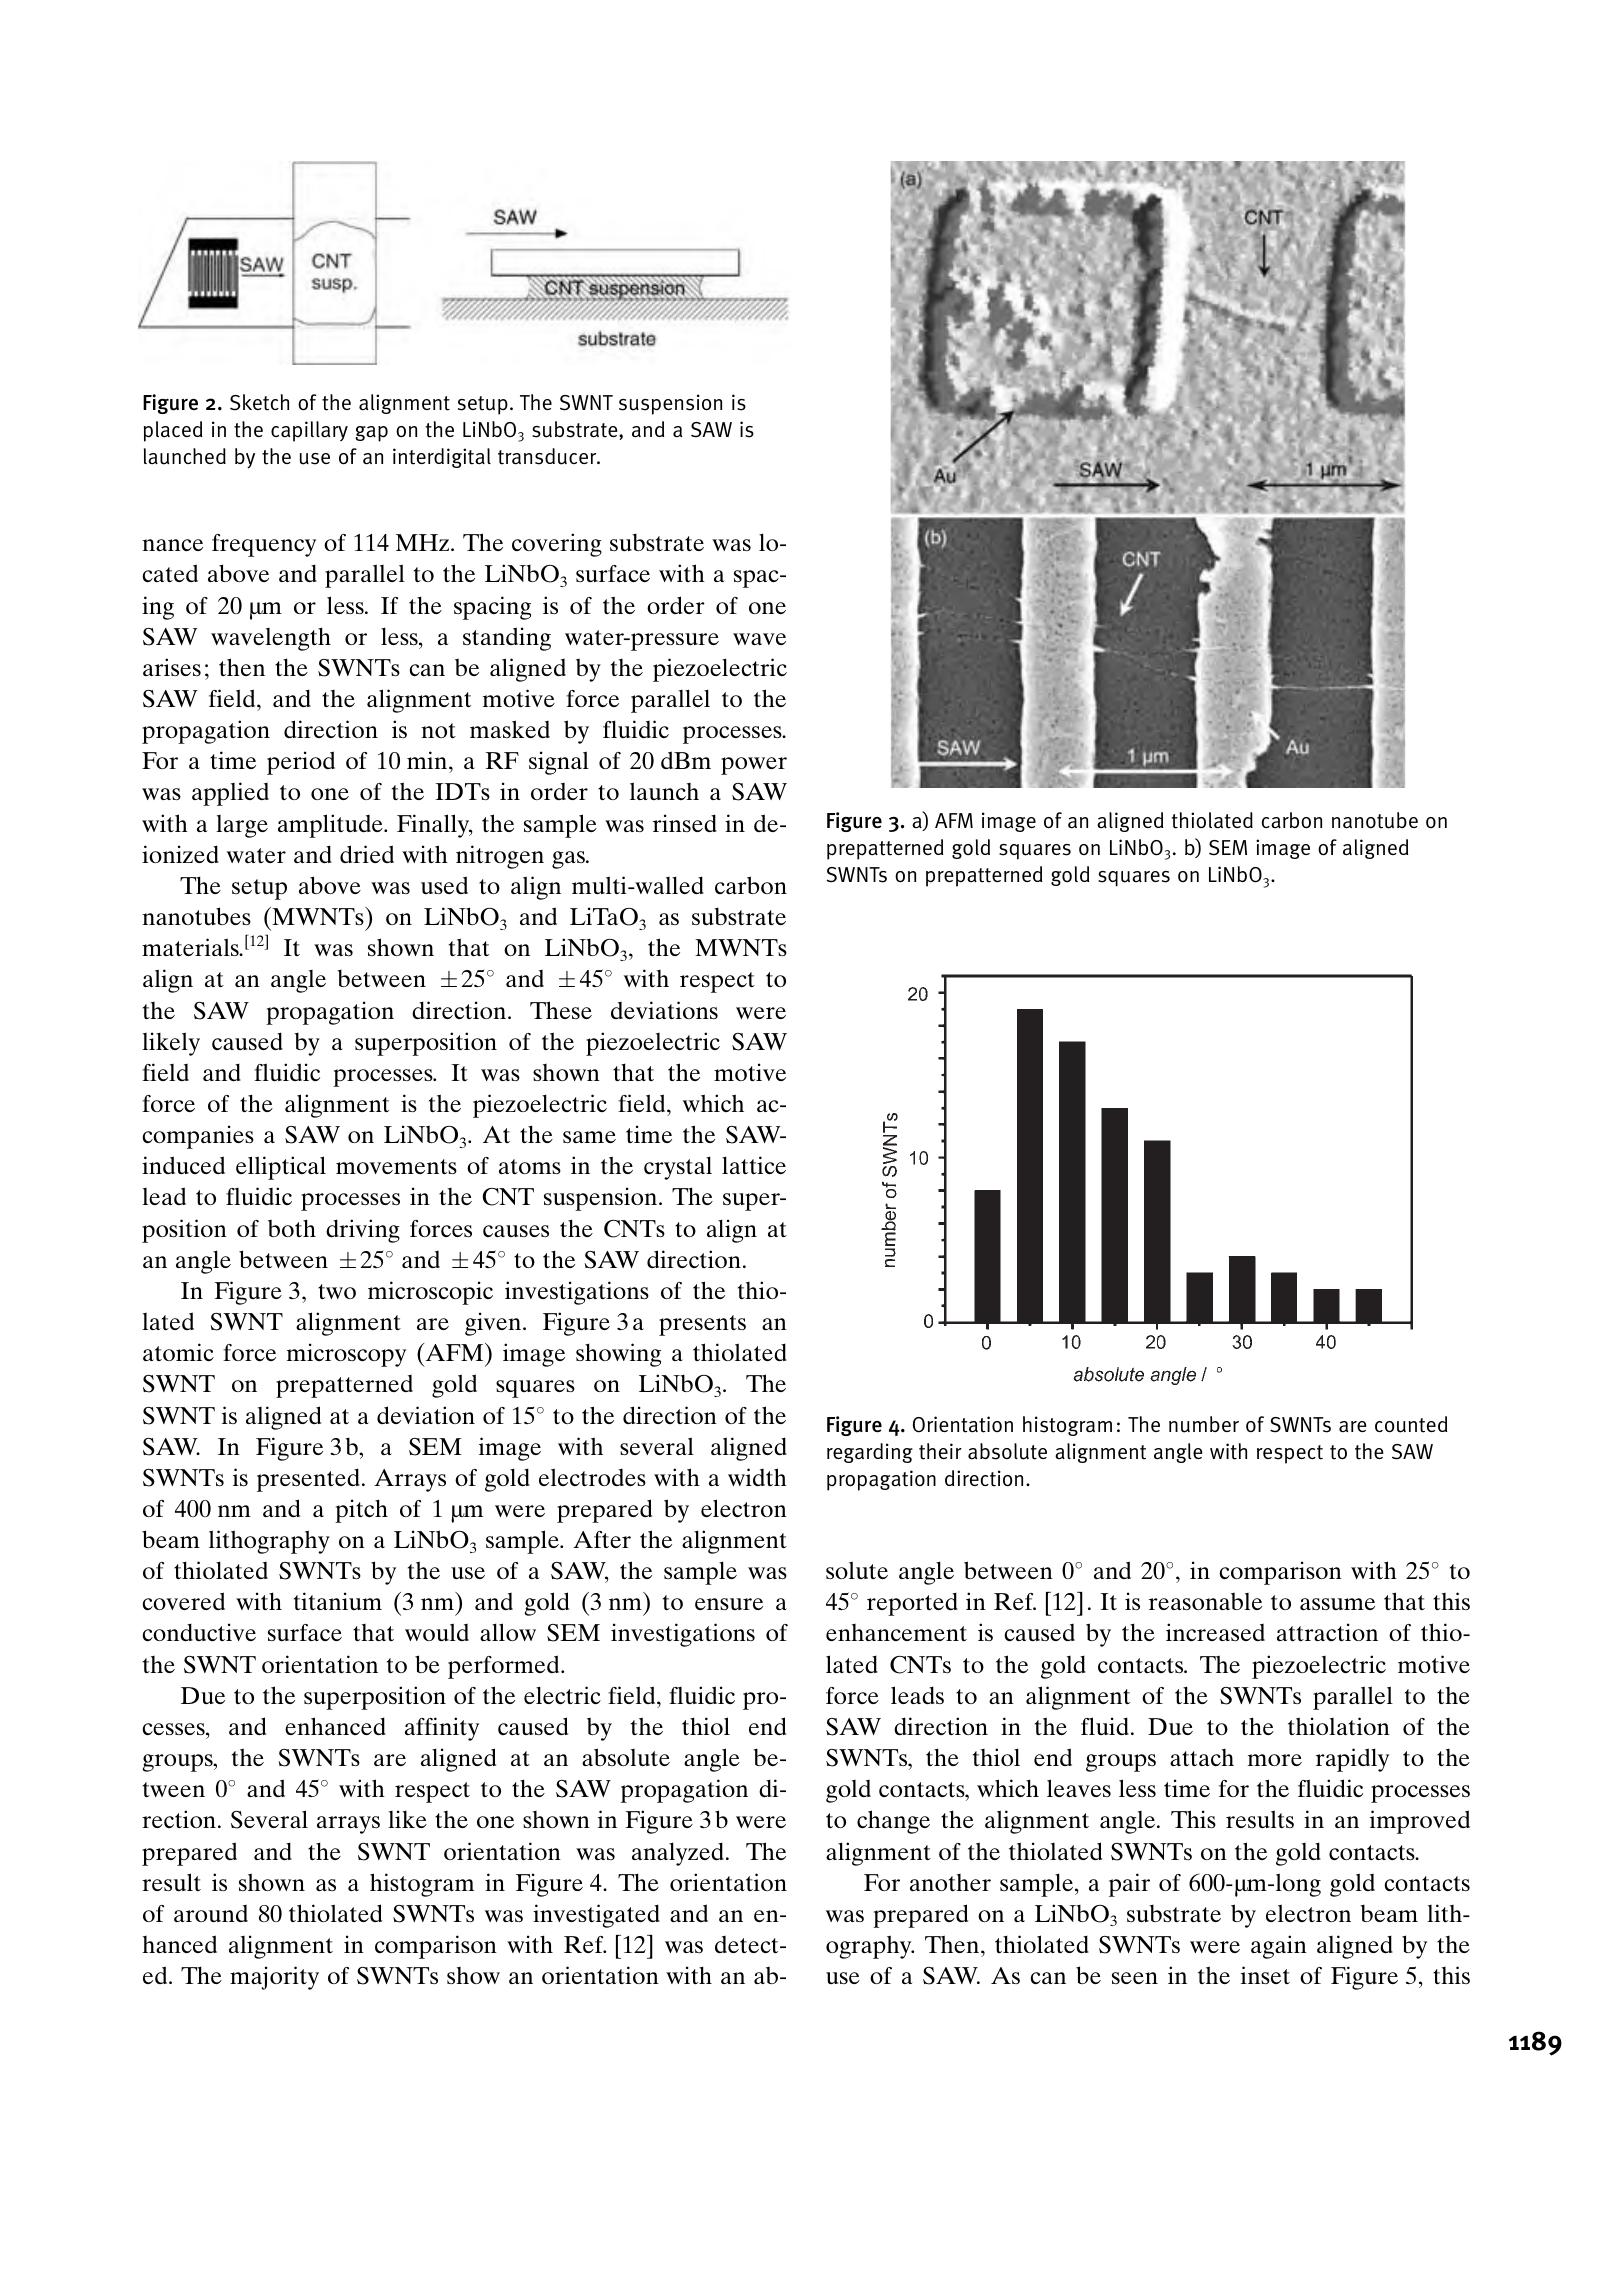 The image size is (1612, 2281). I want to click on transducer, so click(548, 456).
